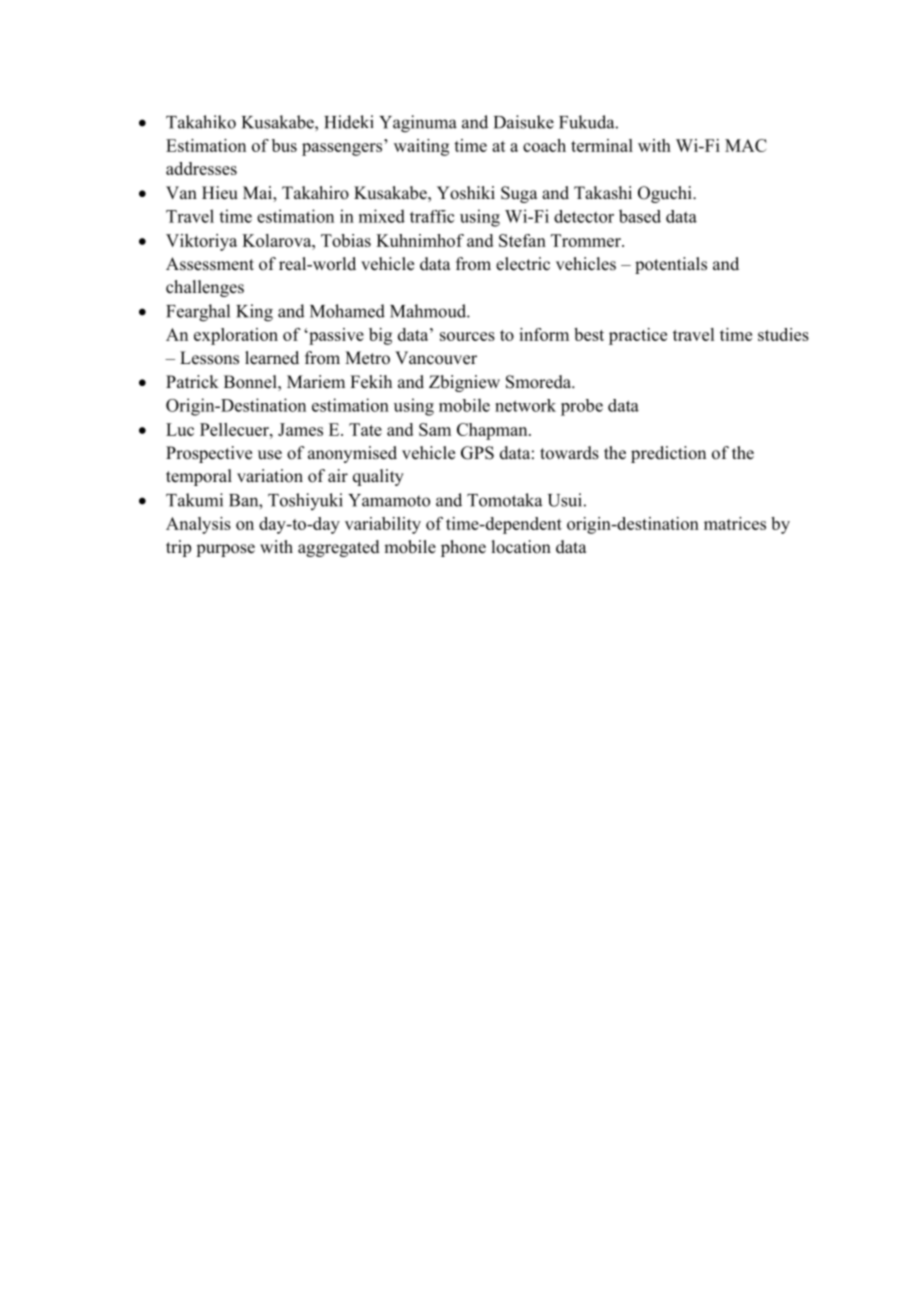 The width and height of the screenshot is (924, 1308). I want to click on exploration, so click(236, 336).
